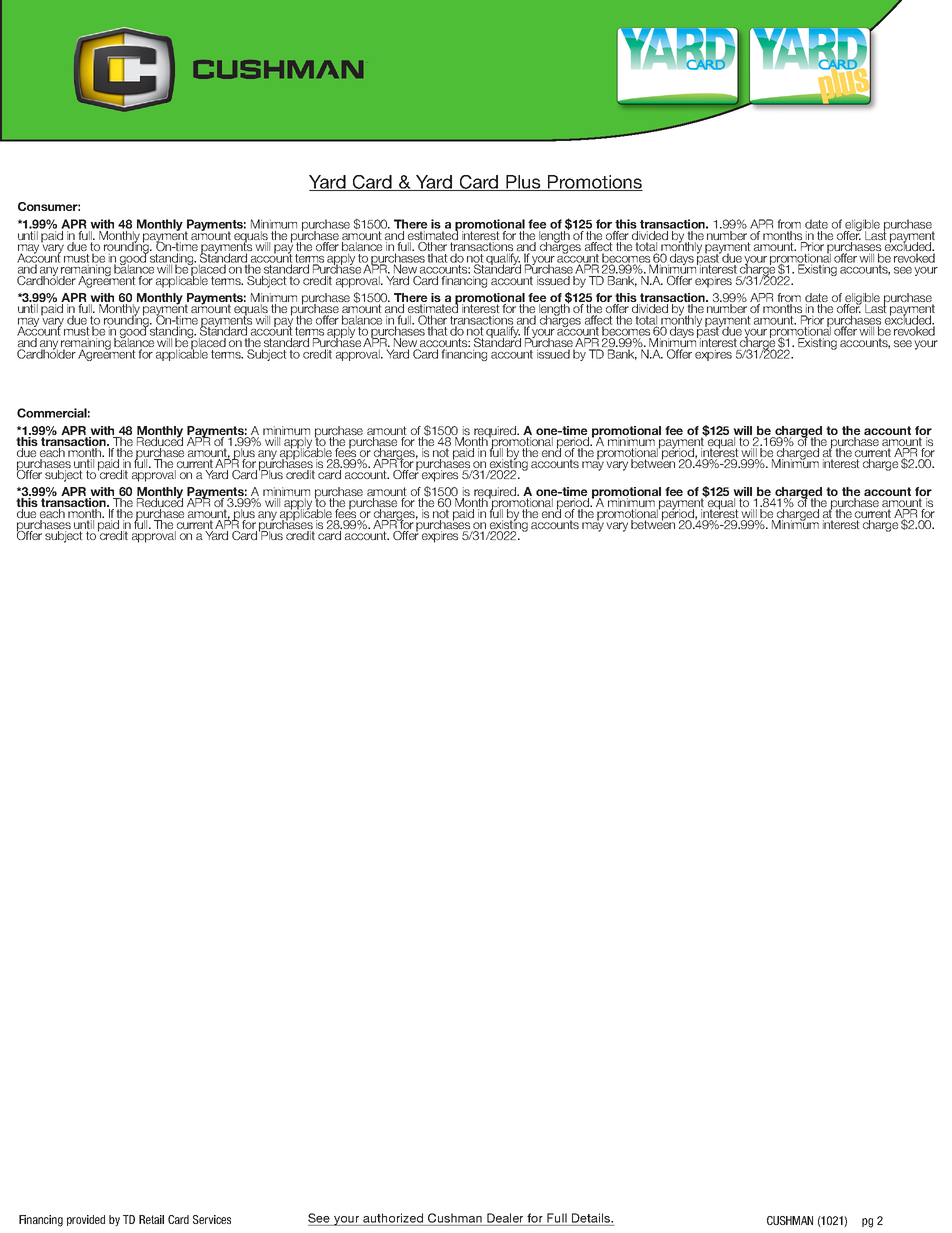  Describe the element at coordinates (212, 1219) in the document. I see `Services` at that location.
